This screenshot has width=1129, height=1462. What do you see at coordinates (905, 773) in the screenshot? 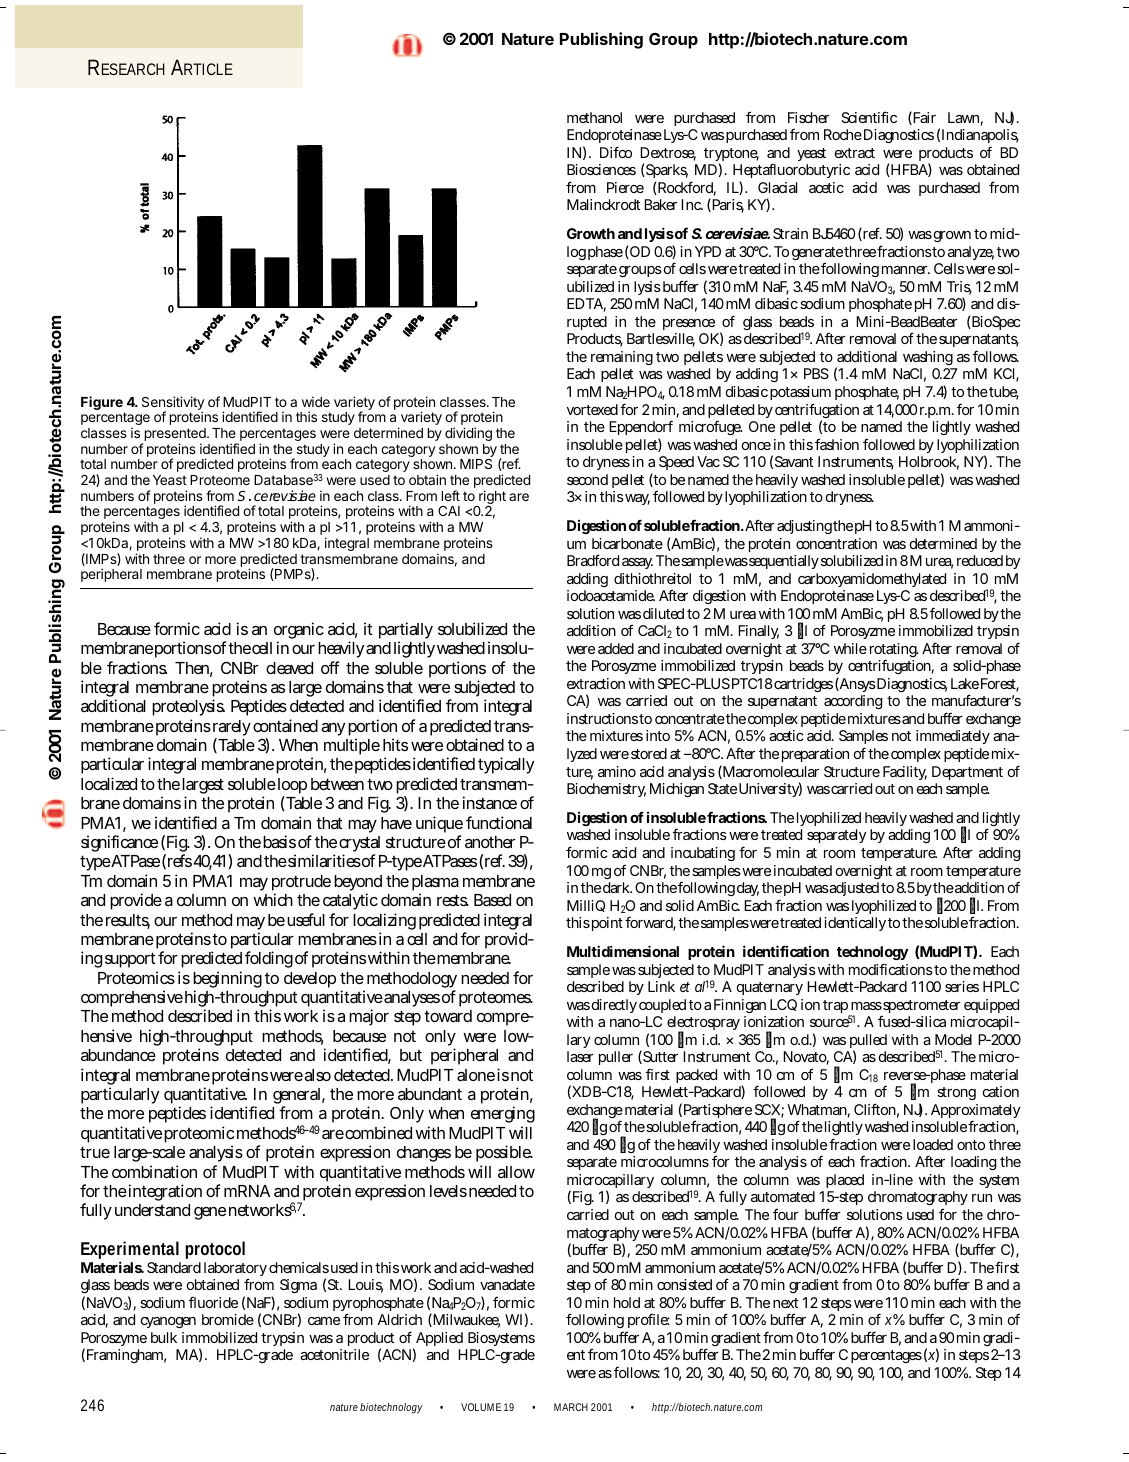
I see `Facility` at bounding box center [905, 773].
